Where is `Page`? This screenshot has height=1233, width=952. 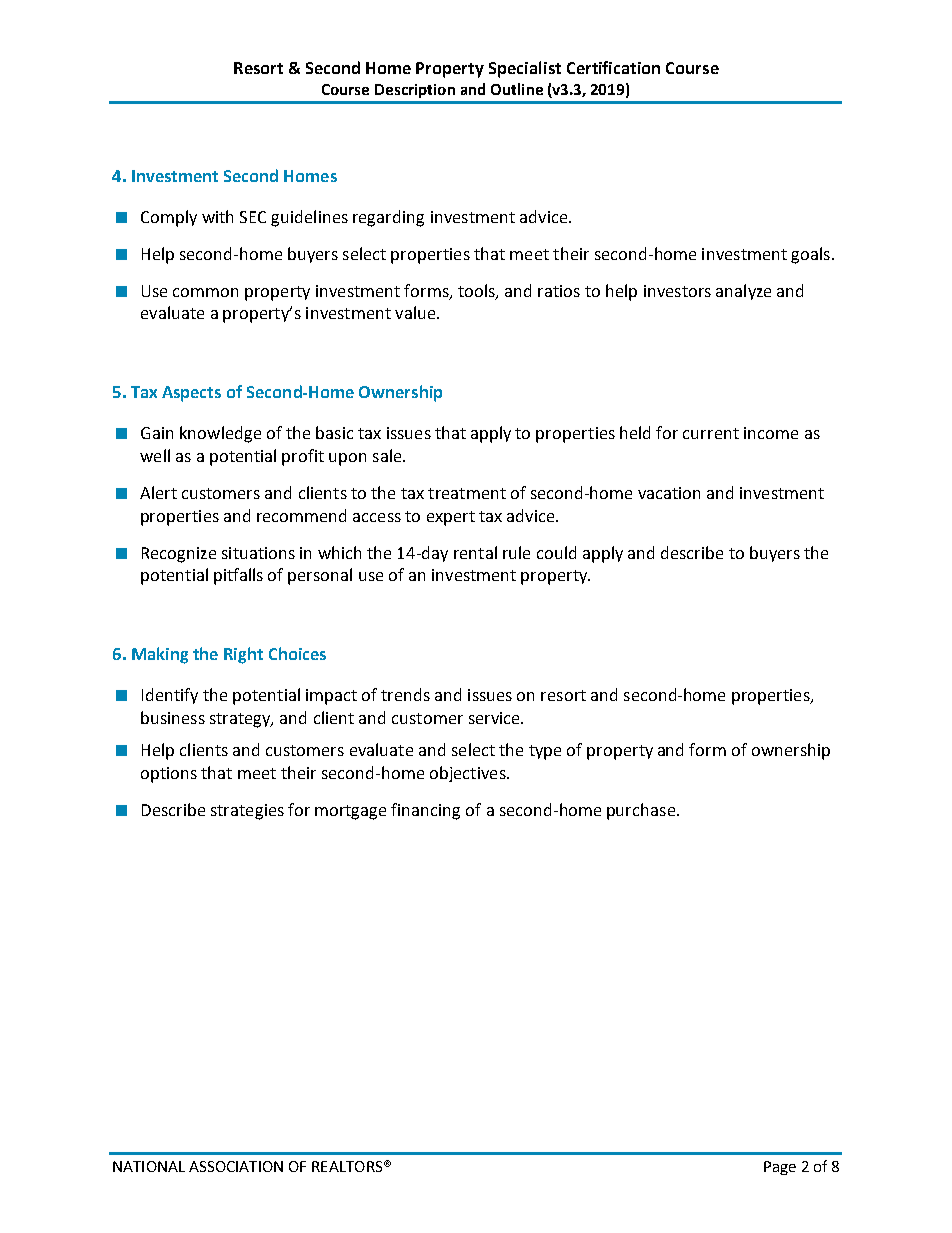
Page is located at coordinates (780, 1168).
